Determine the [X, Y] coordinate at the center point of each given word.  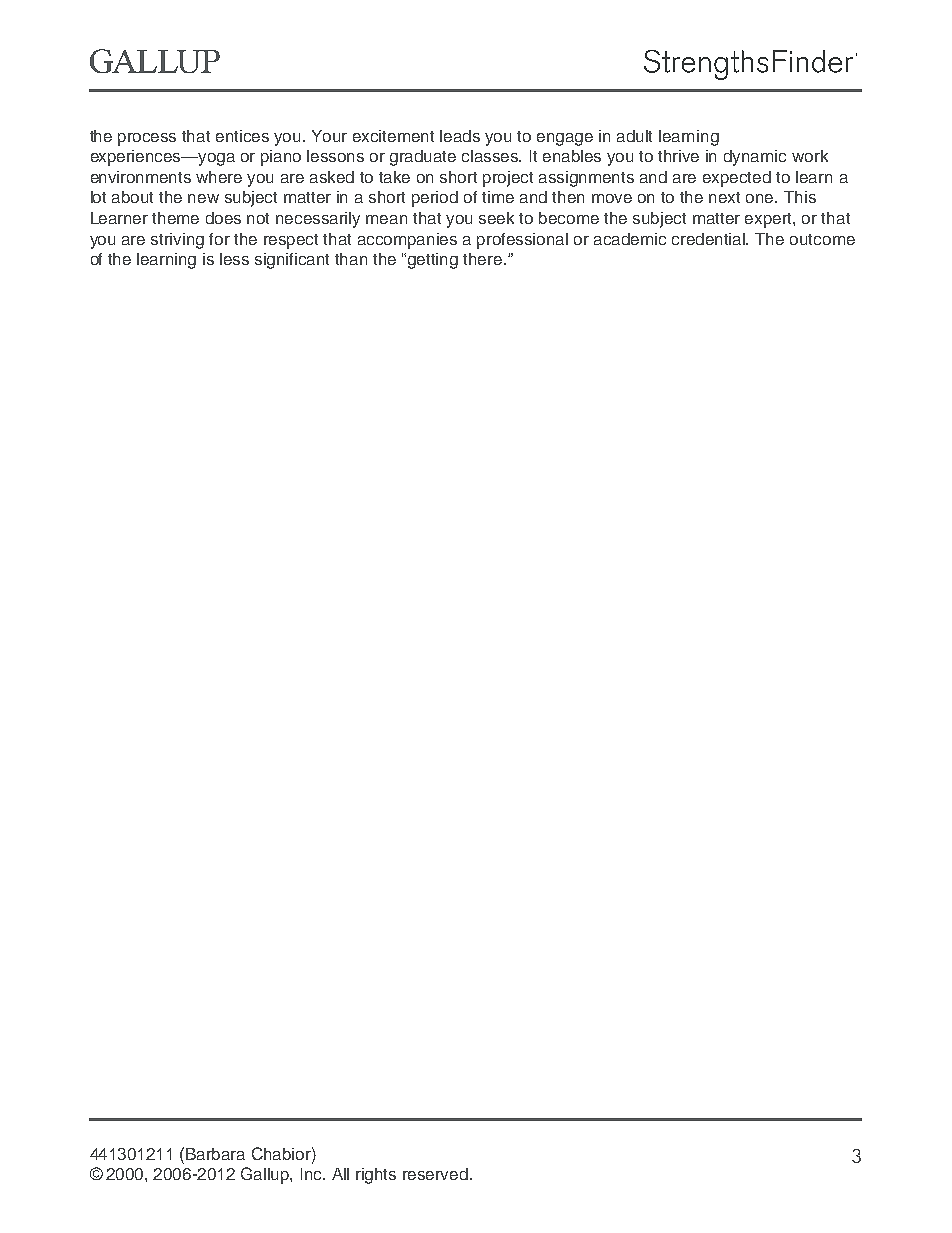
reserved [437, 1174]
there [484, 259]
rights [376, 1176]
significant [292, 261]
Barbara [215, 1154]
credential [710, 239]
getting [433, 261]
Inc [313, 1174]
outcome [822, 239]
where [219, 177]
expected [737, 179]
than [351, 259]
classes [491, 156]
